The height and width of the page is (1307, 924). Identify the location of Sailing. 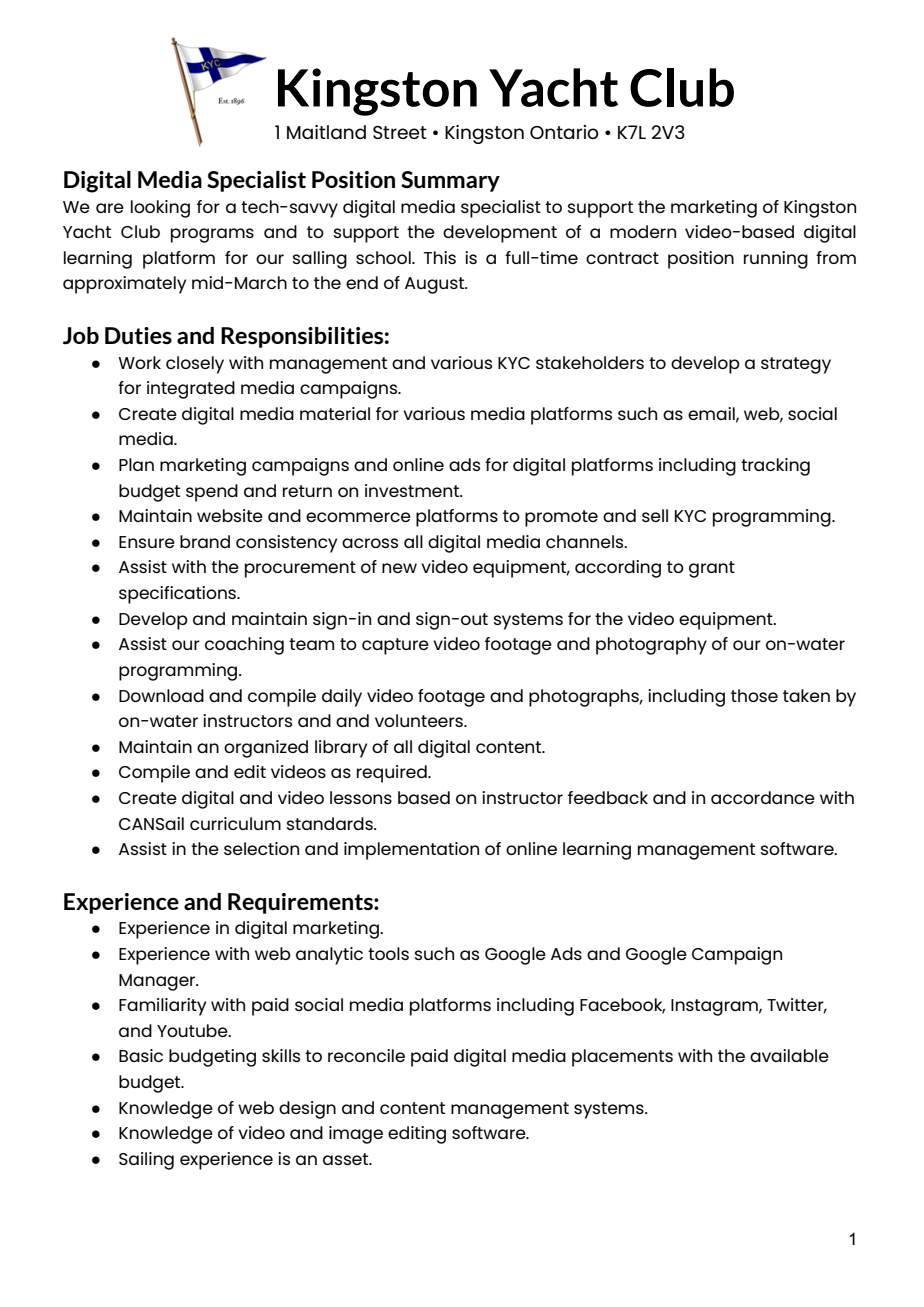
(146, 1161).
